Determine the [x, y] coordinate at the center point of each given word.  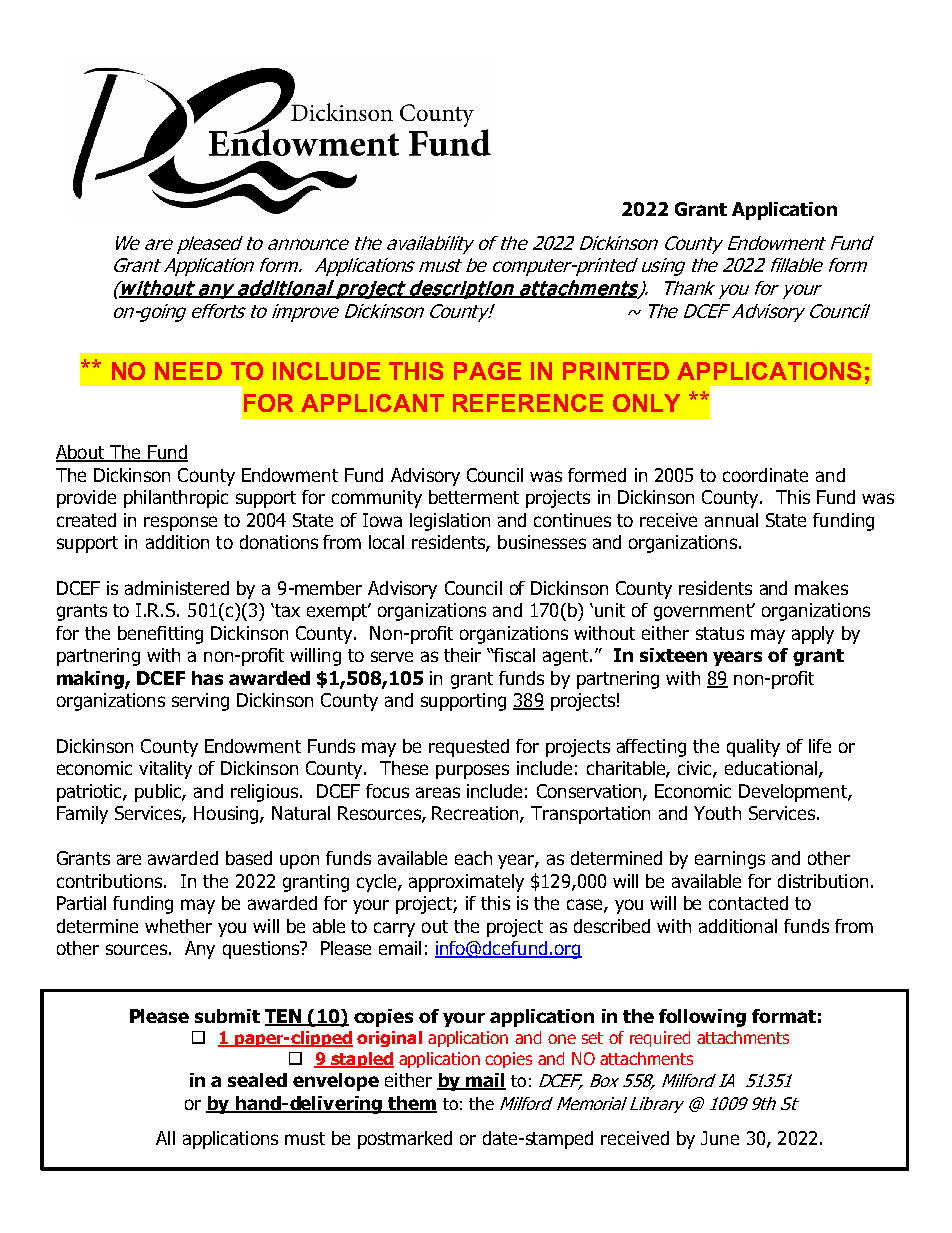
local [386, 542]
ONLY [646, 403]
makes [821, 588]
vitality [165, 770]
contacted [748, 903]
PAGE [487, 371]
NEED [188, 371]
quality [753, 748]
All [165, 1138]
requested [469, 748]
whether [178, 926]
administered [177, 588]
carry [394, 929]
